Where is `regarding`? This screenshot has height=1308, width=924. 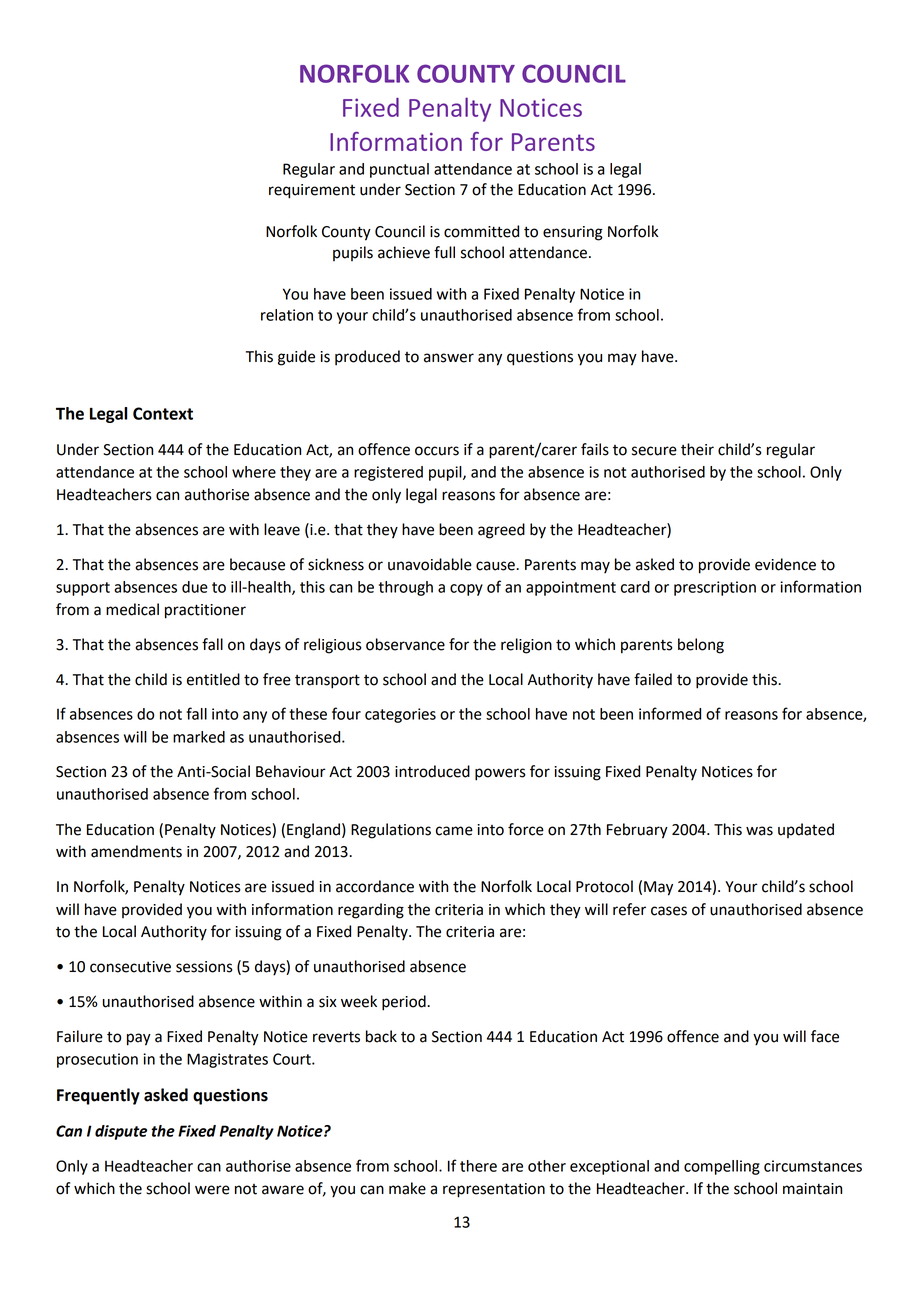
regarding is located at coordinates (371, 911).
